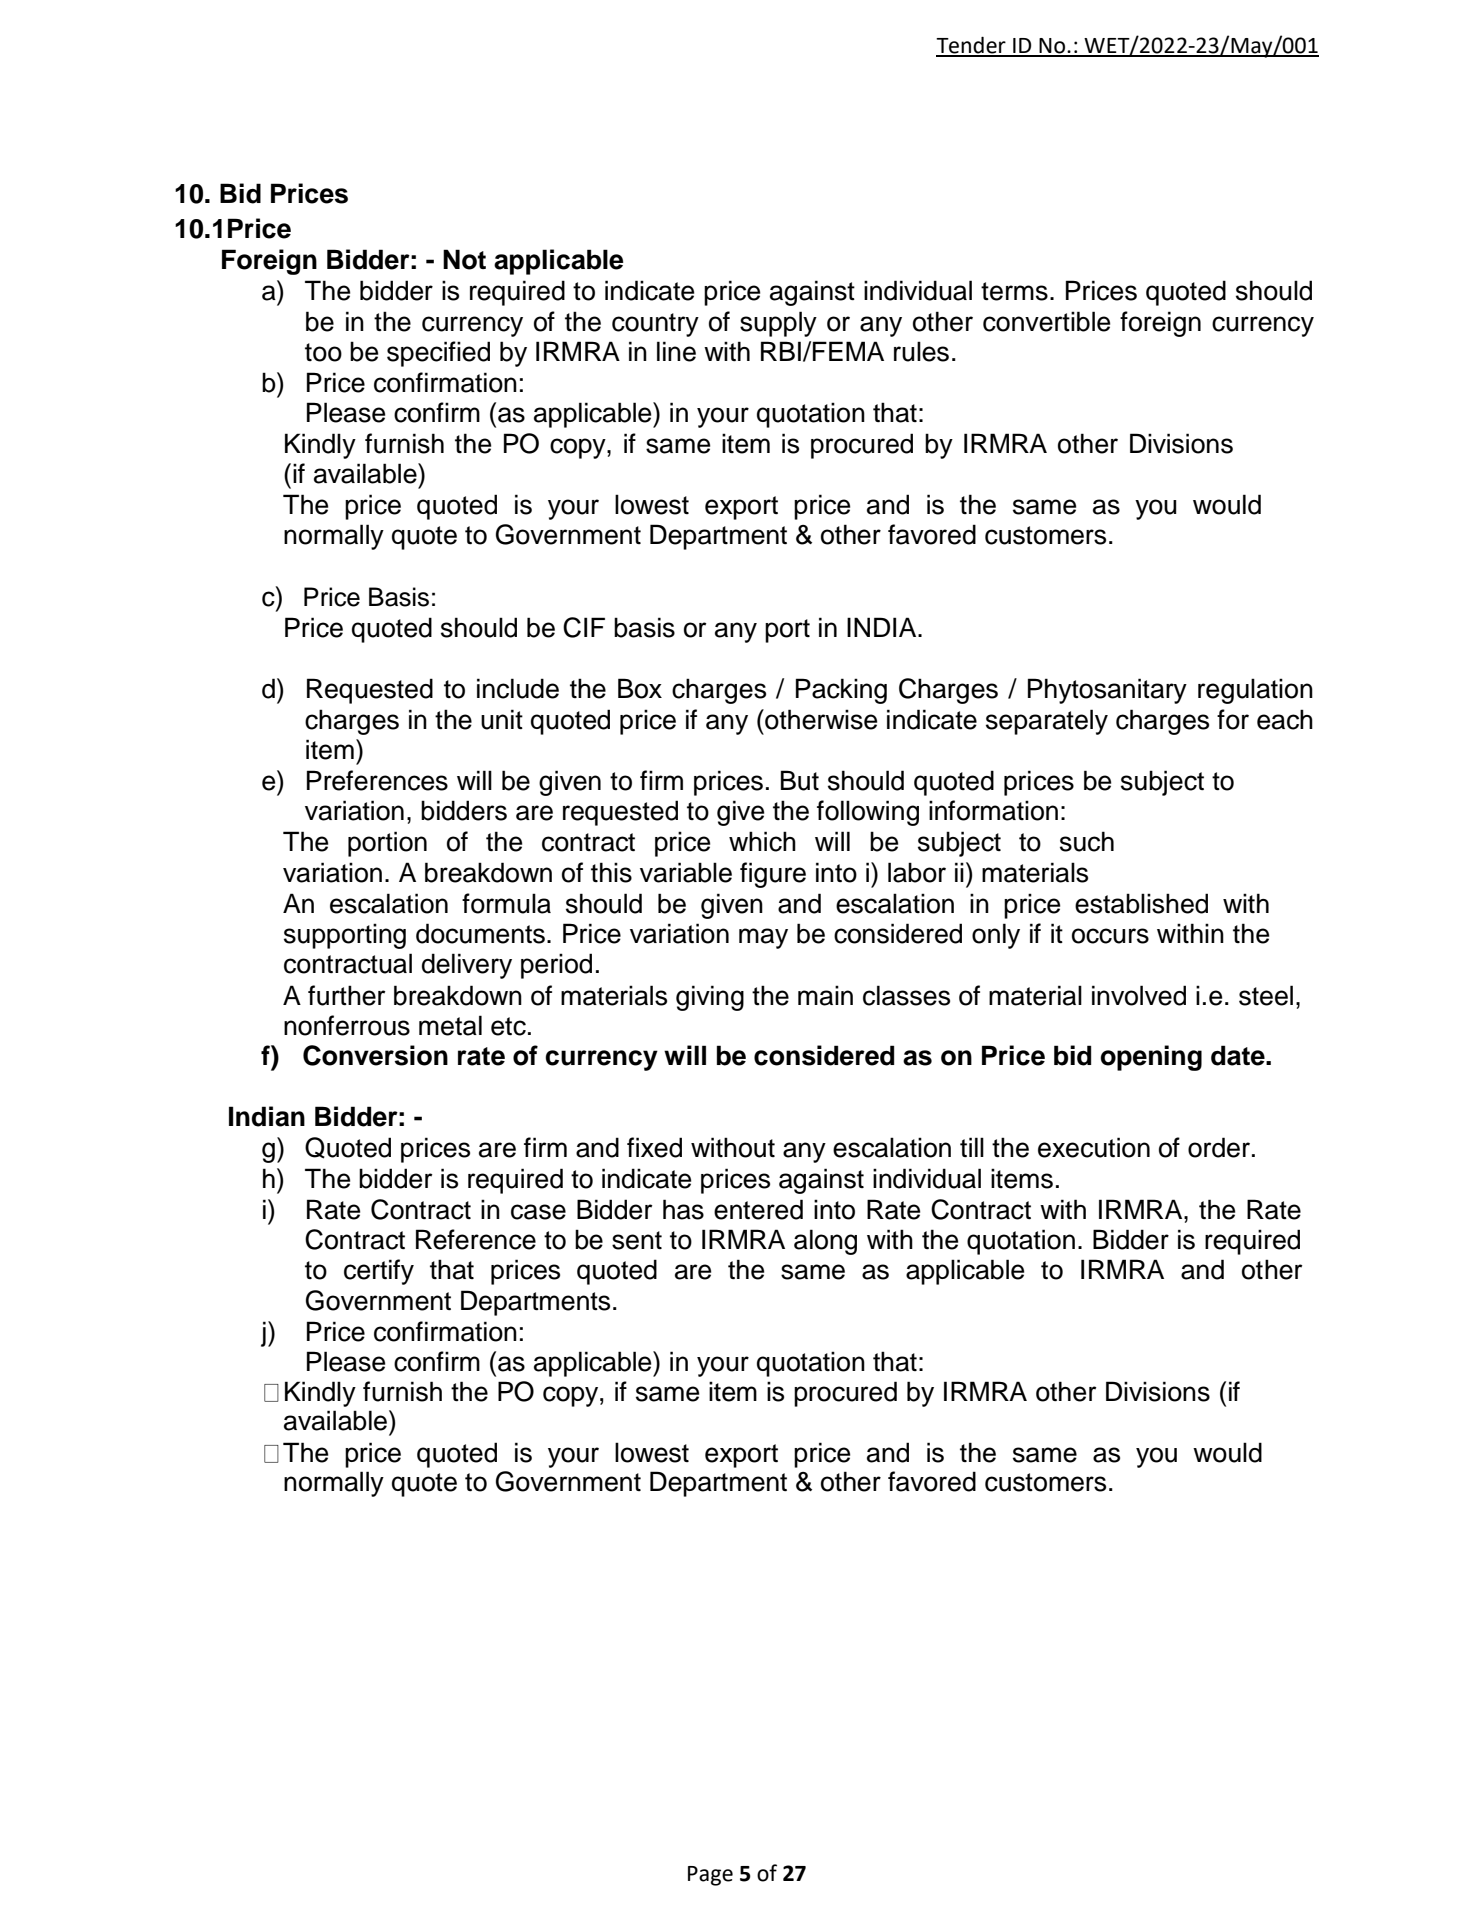 Image resolution: width=1481 pixels, height=1917 pixels. Describe the element at coordinates (825, 995) in the page. I see `main` at that location.
